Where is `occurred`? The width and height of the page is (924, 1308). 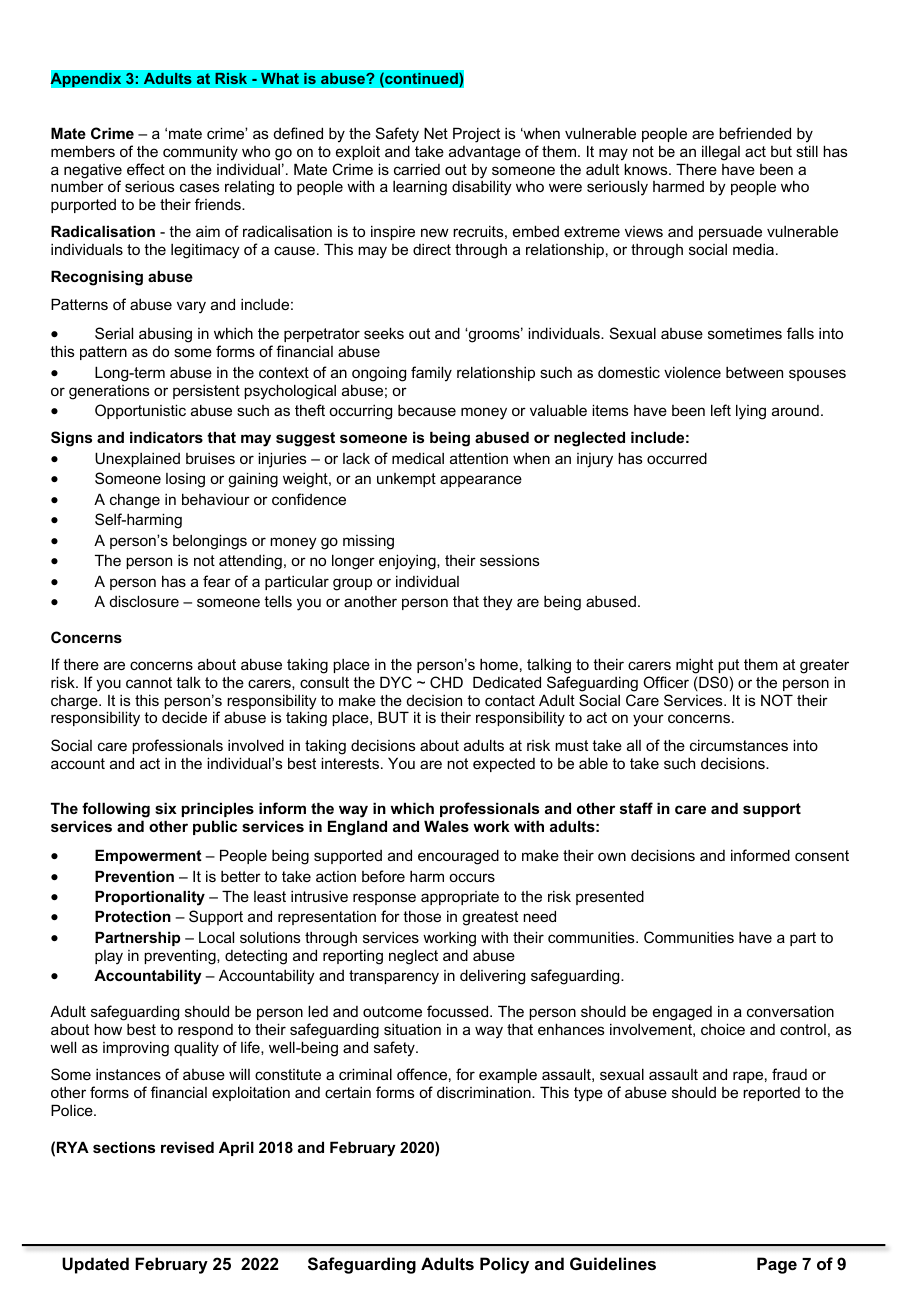 occurred is located at coordinates (677, 458).
